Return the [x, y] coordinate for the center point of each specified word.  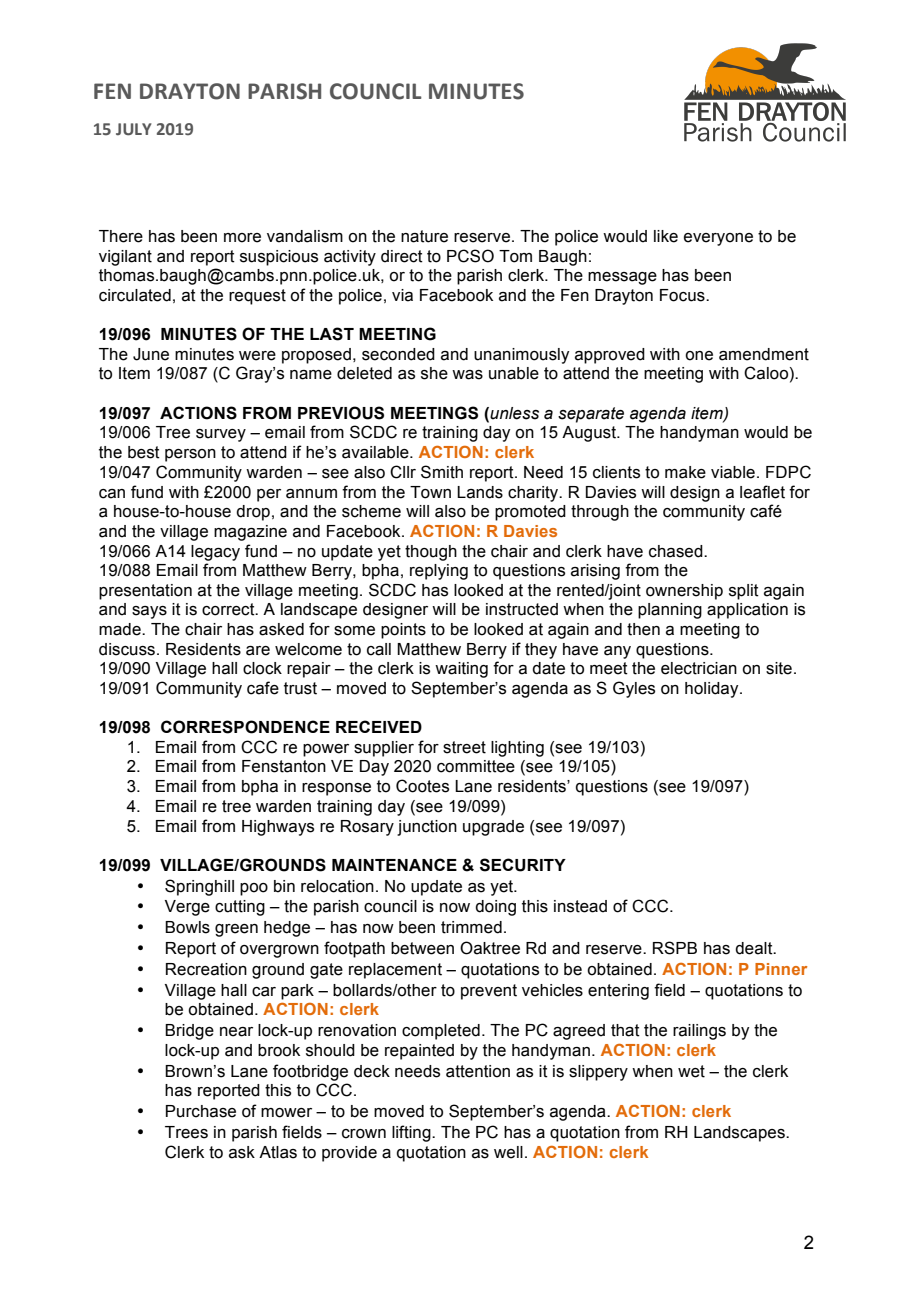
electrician [699, 668]
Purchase [201, 1111]
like [666, 236]
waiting [461, 670]
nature [424, 236]
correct [229, 609]
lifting [412, 1133]
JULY [134, 129]
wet [691, 1071]
